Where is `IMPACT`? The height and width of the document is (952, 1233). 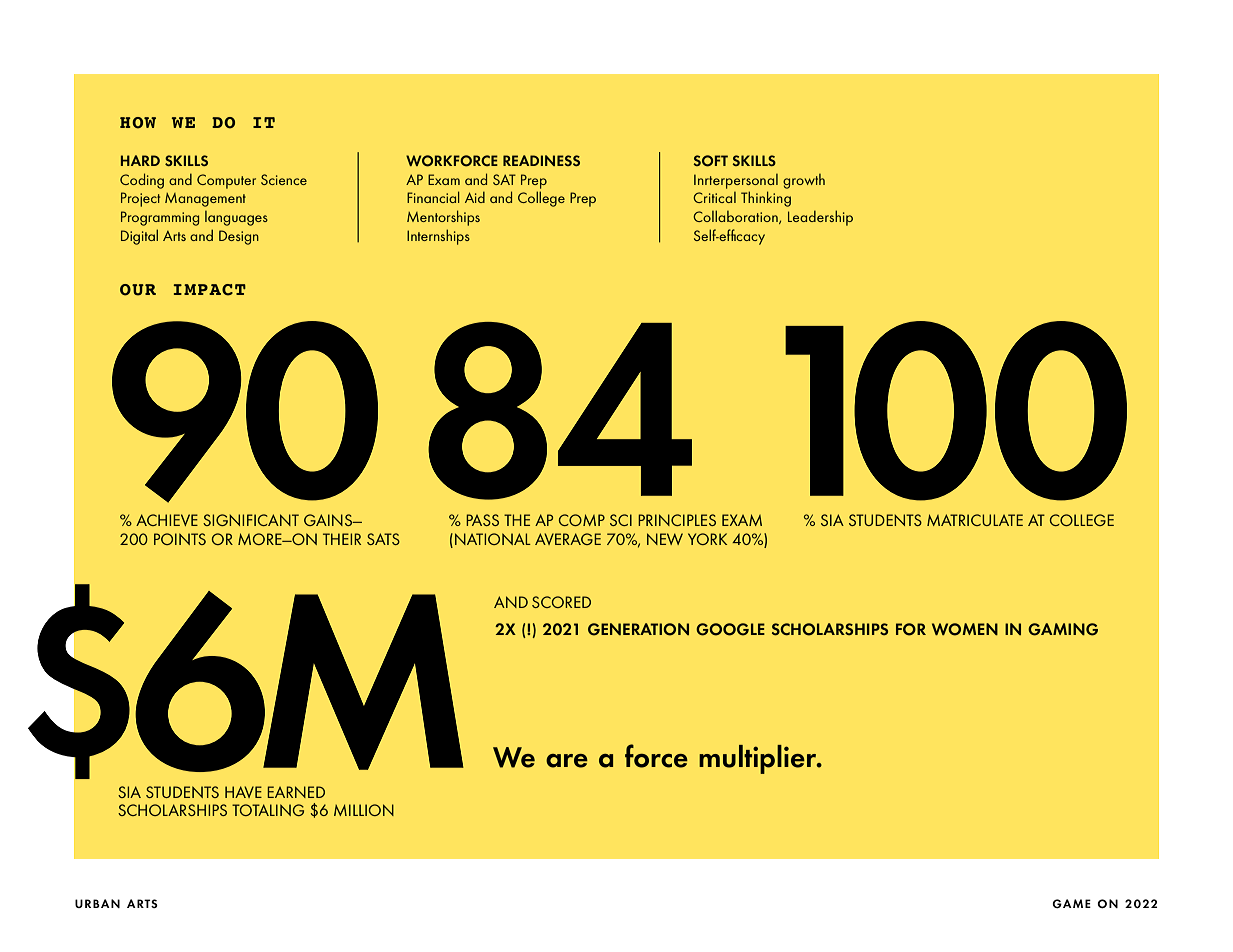
IMPACT is located at coordinates (209, 290).
